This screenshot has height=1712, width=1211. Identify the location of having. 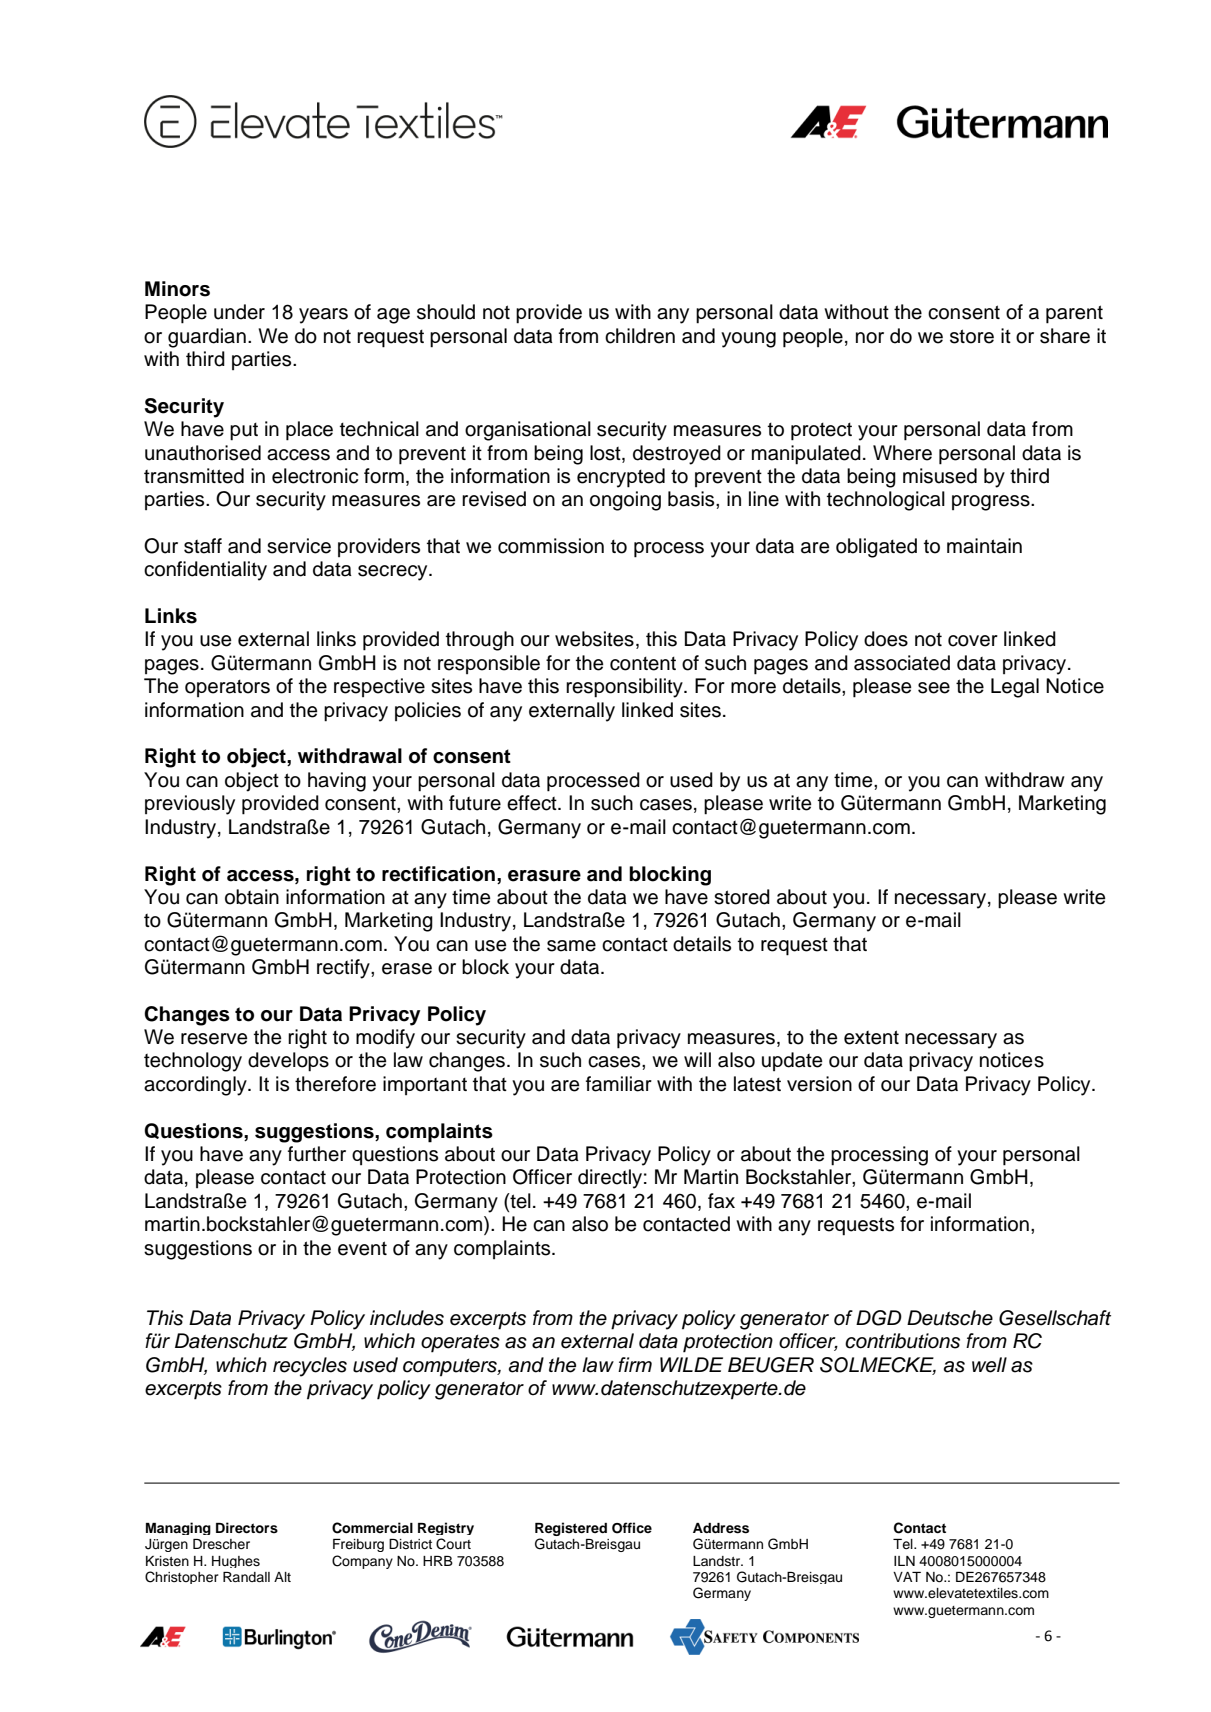
(337, 782).
